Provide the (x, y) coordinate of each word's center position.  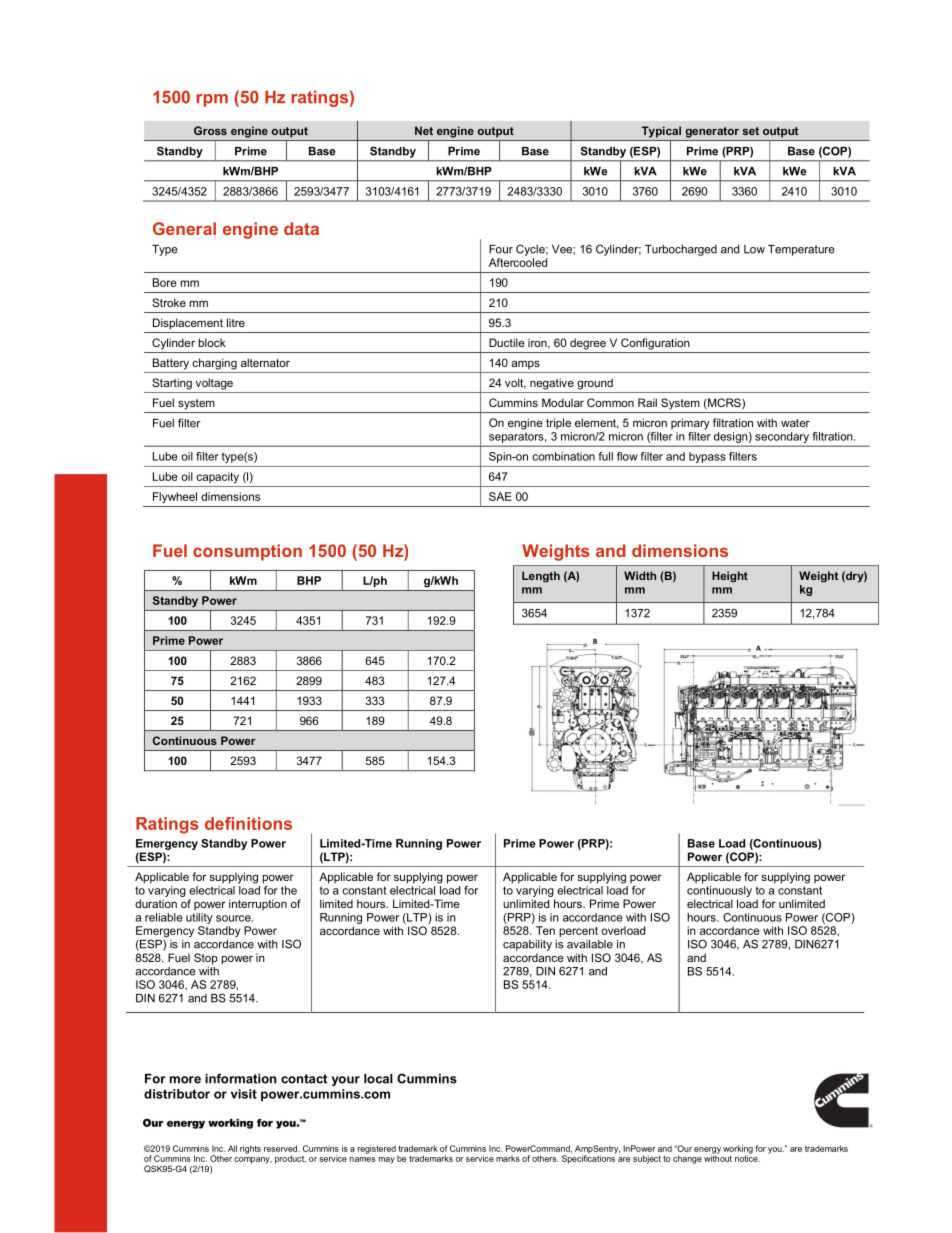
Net (424, 130)
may (387, 1160)
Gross (210, 130)
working (738, 1150)
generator (712, 132)
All (232, 1148)
